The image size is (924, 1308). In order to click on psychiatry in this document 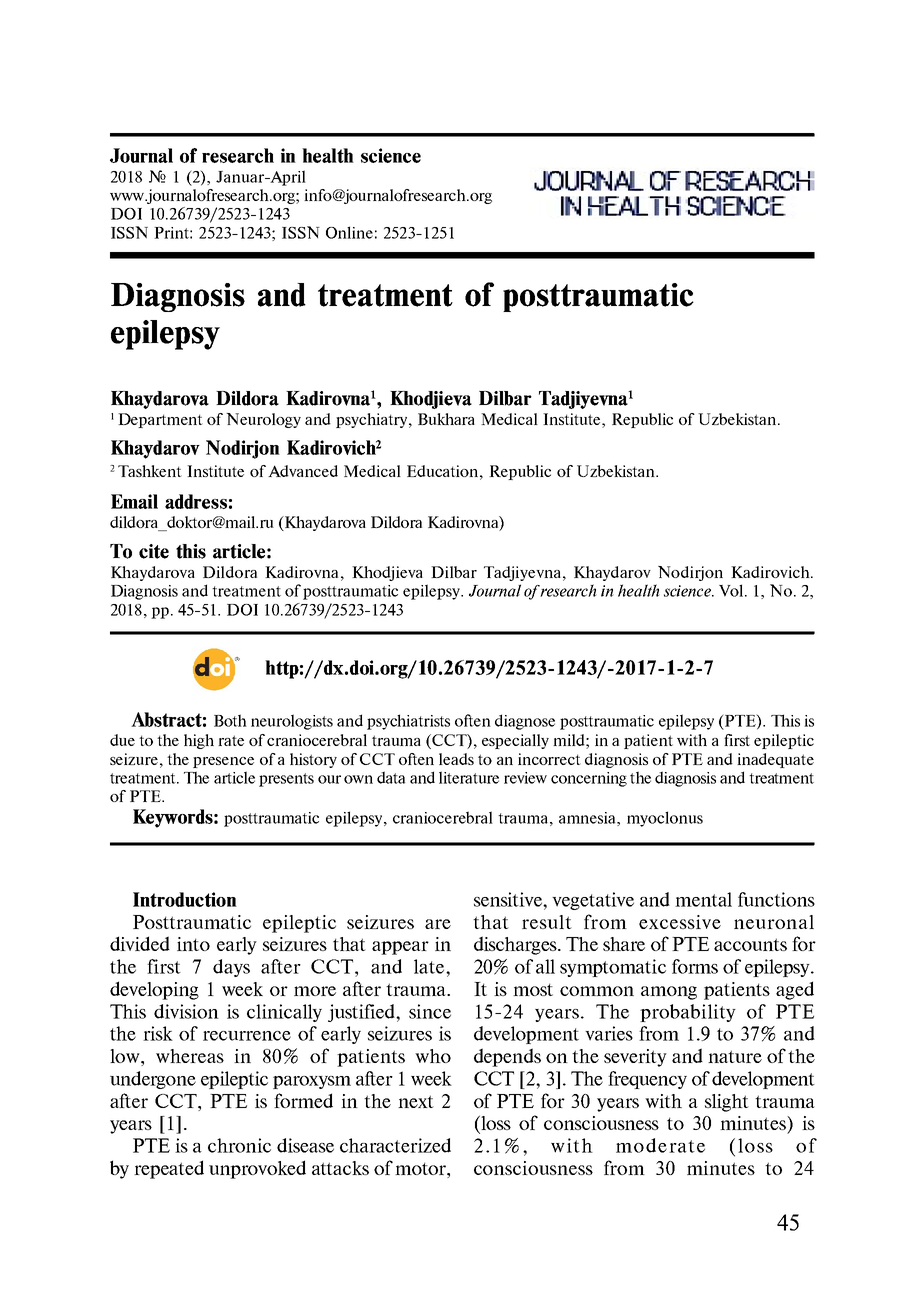, I will do `click(373, 420)`.
